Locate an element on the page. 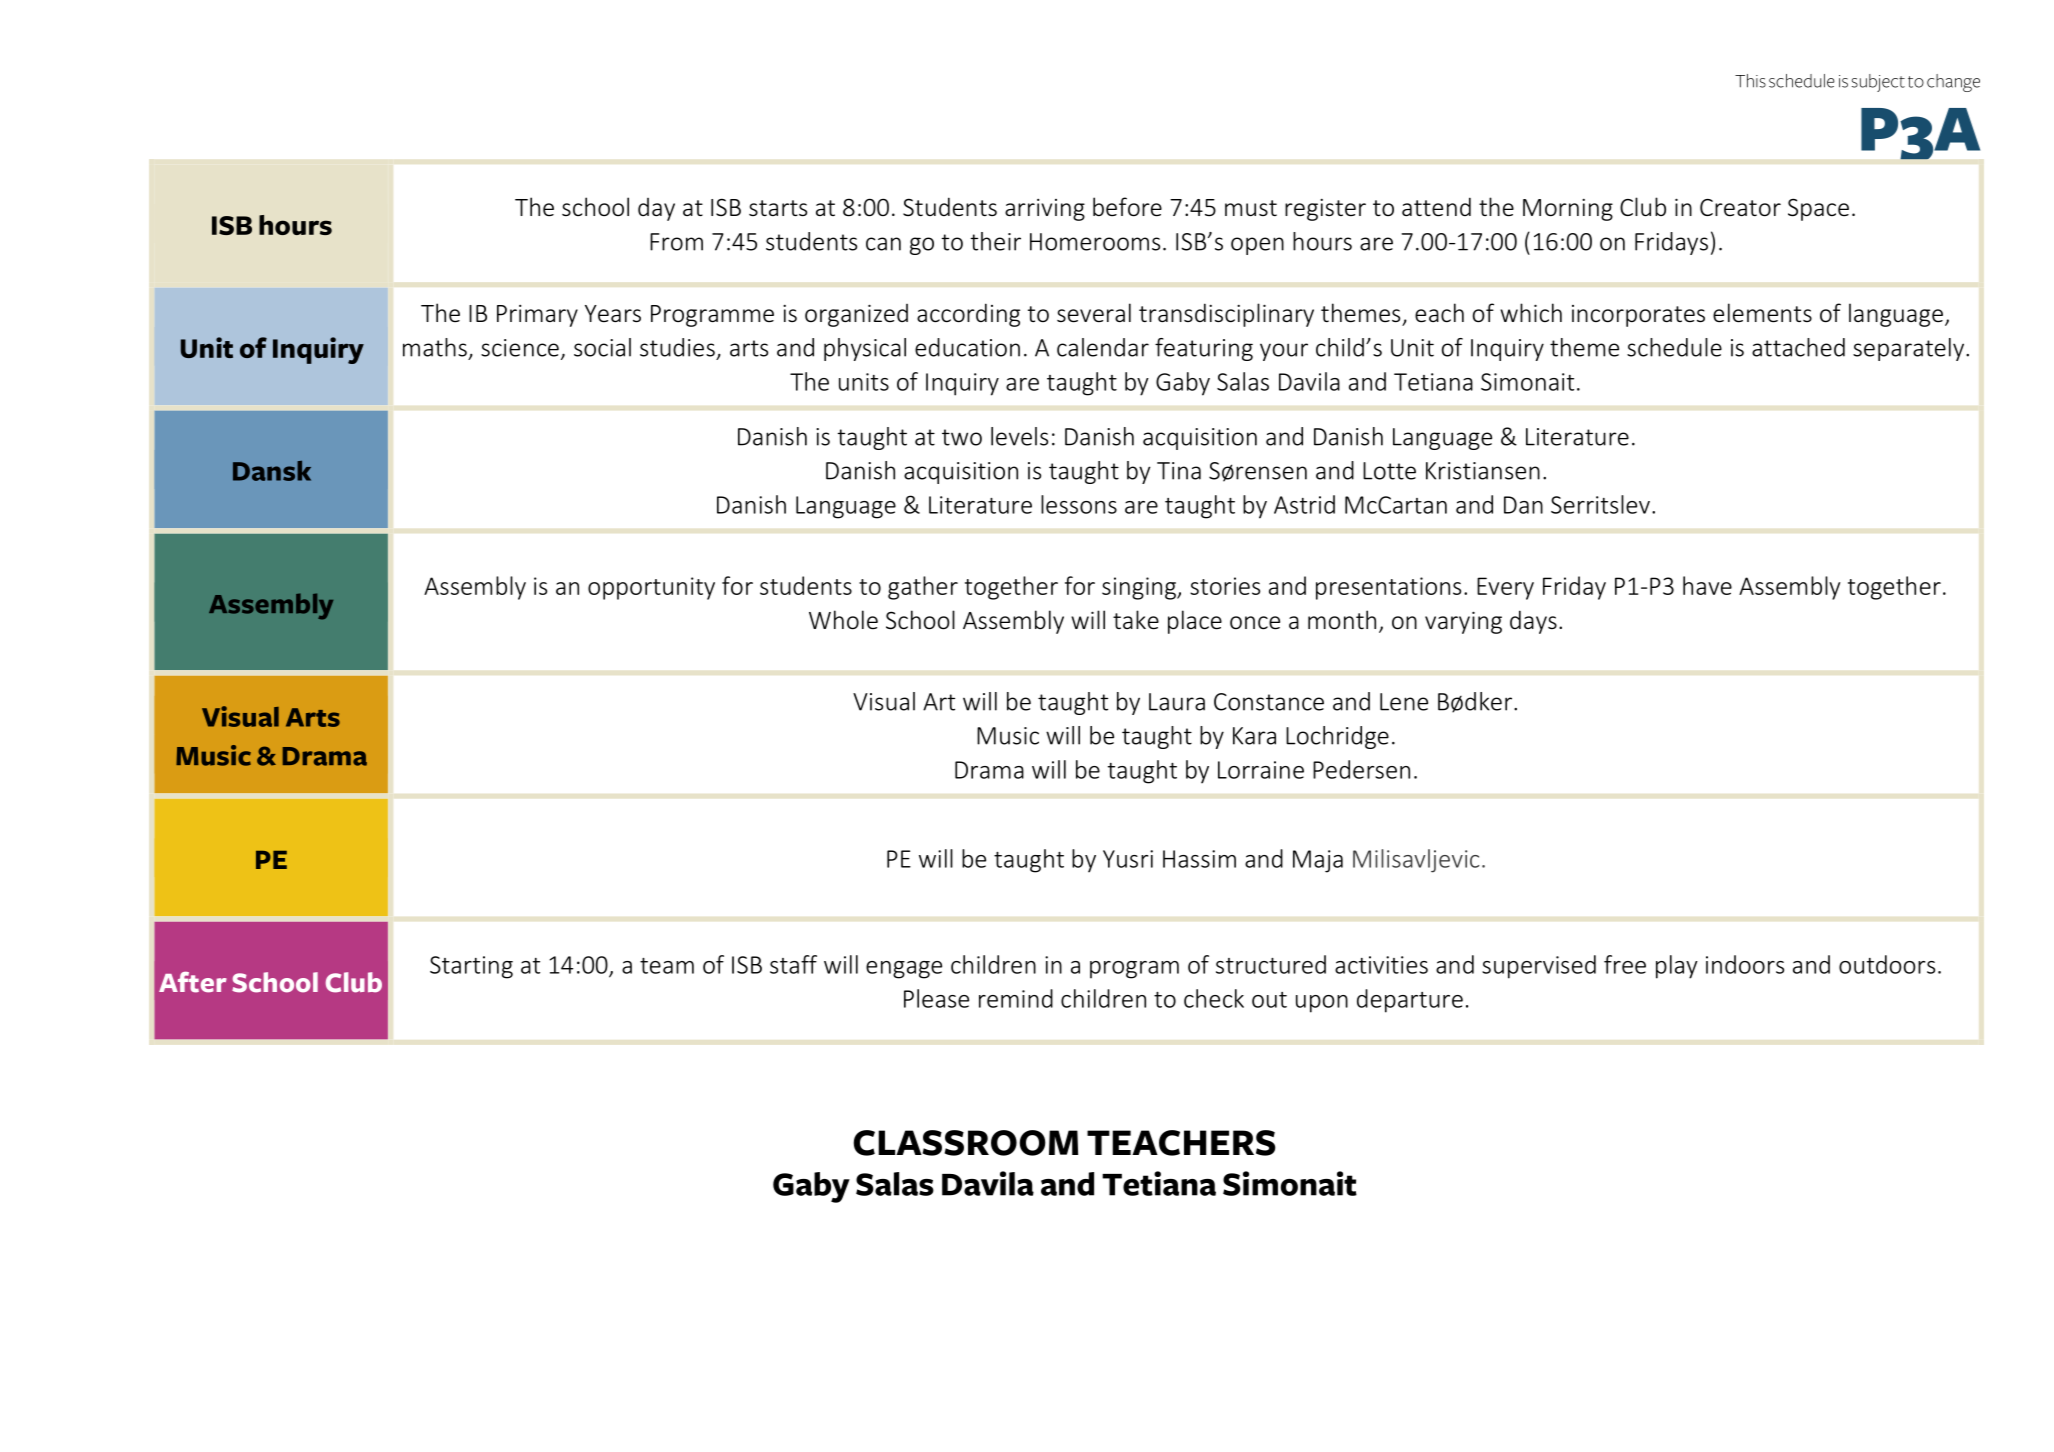 The height and width of the image is (1452, 2054). CLASSROOM is located at coordinates (965, 1143).
